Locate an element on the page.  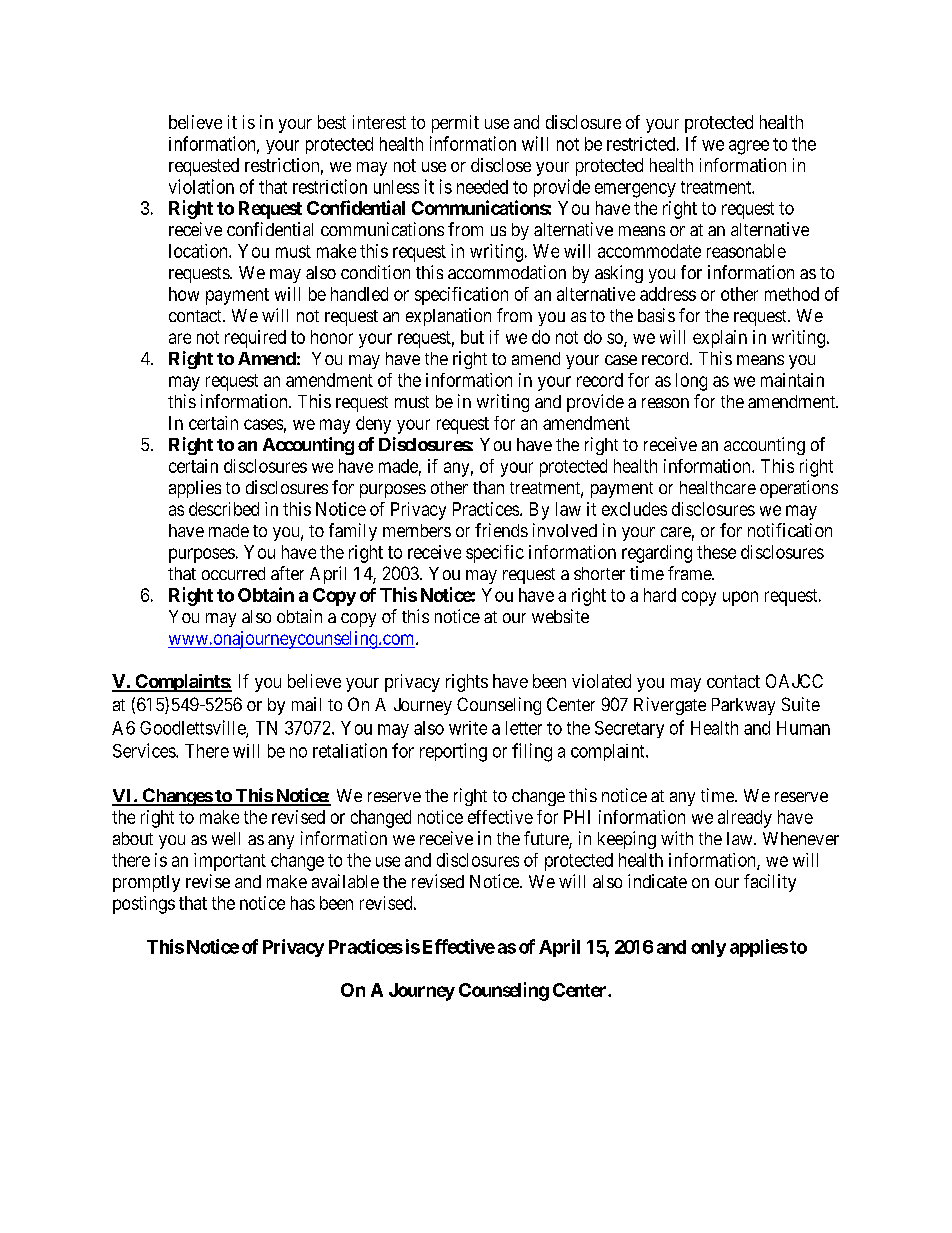
long is located at coordinates (691, 382).
